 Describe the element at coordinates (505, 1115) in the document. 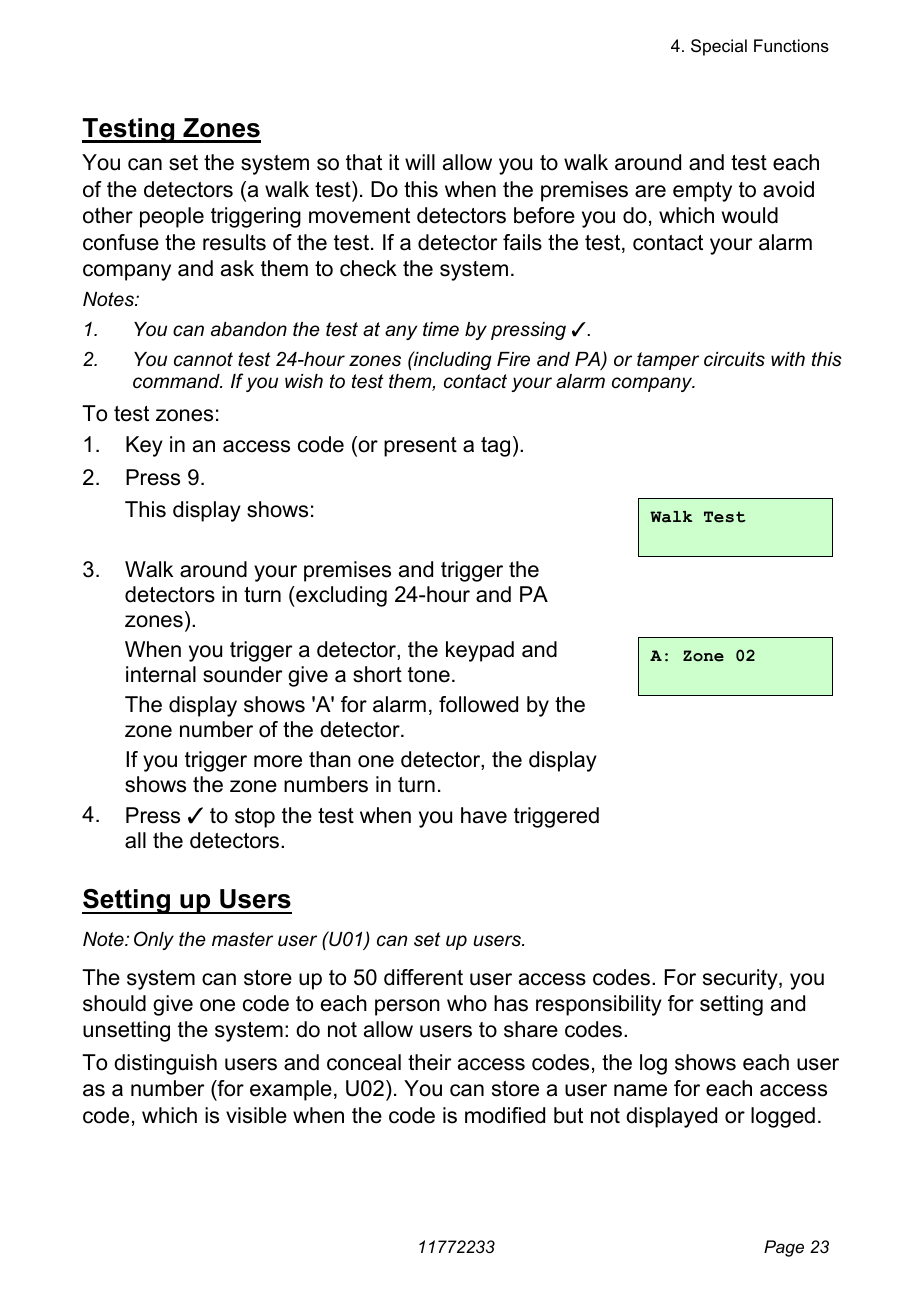

I see `modified` at that location.
